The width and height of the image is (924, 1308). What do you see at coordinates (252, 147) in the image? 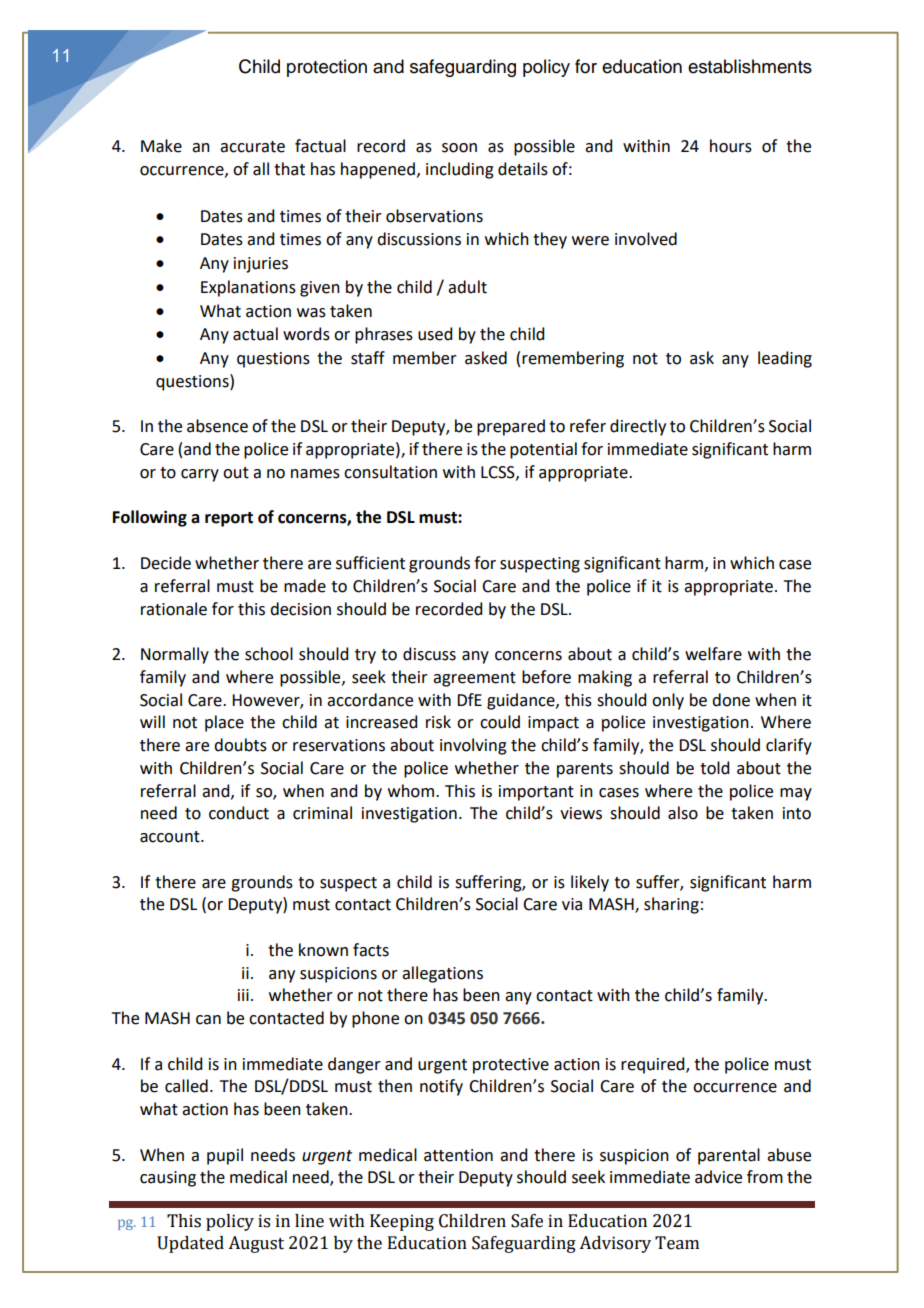
I see `accurate` at bounding box center [252, 147].
